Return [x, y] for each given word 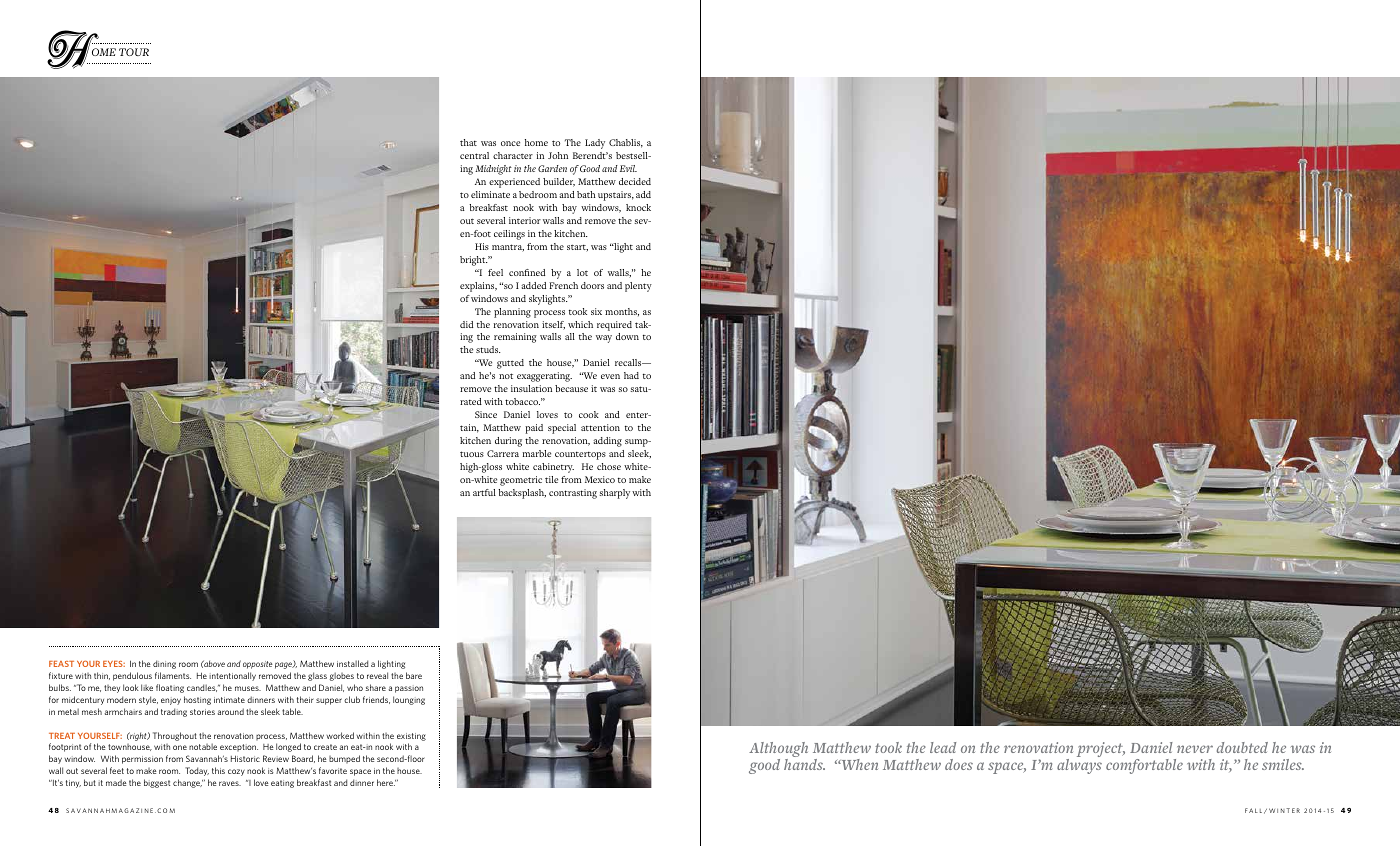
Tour [134, 52]
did [466, 324]
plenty [638, 287]
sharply [614, 494]
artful [484, 492]
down [627, 336]
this [218, 770]
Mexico [600, 479]
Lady [595, 144]
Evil [628, 168]
